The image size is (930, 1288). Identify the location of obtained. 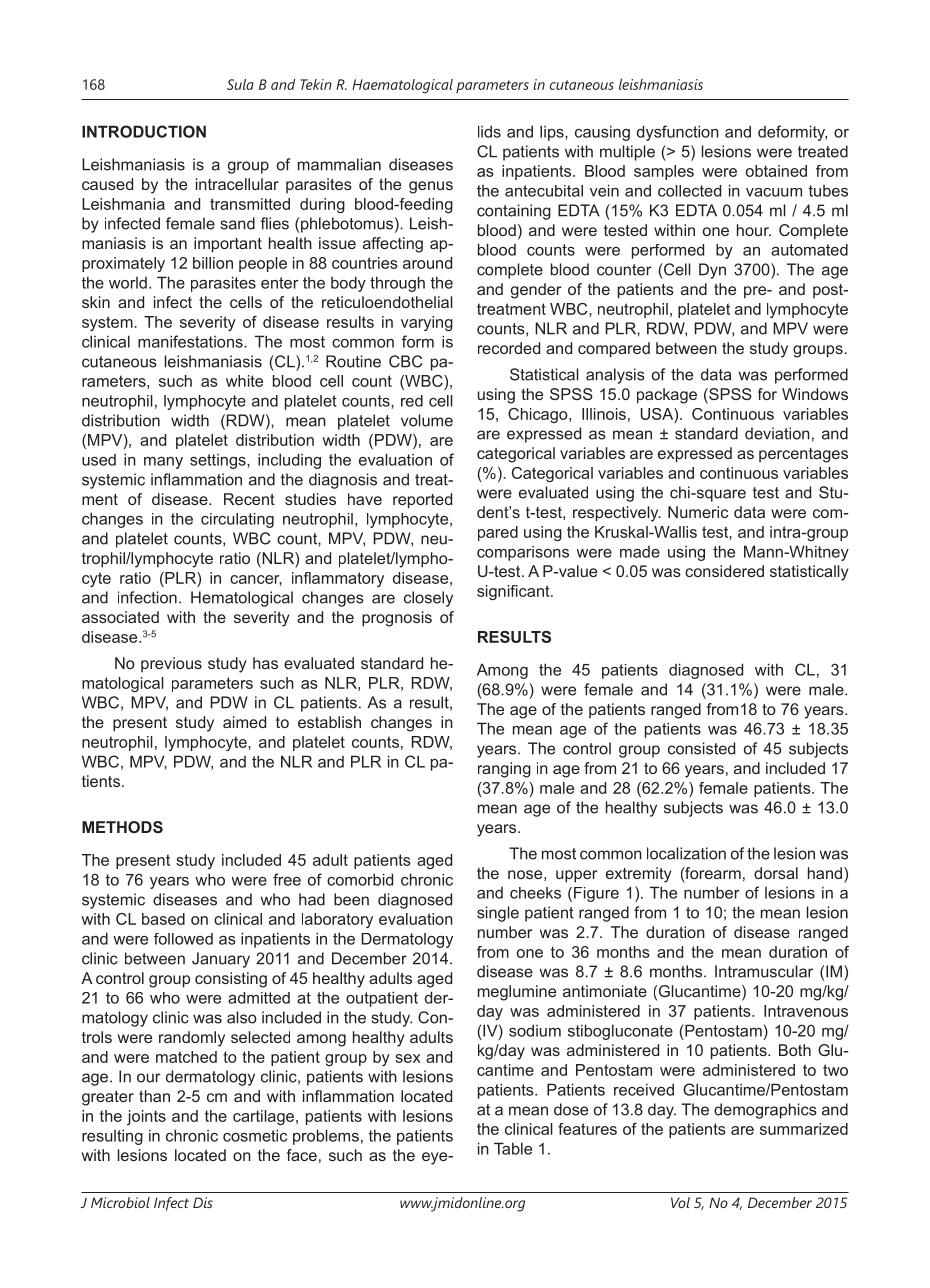
(776, 171).
